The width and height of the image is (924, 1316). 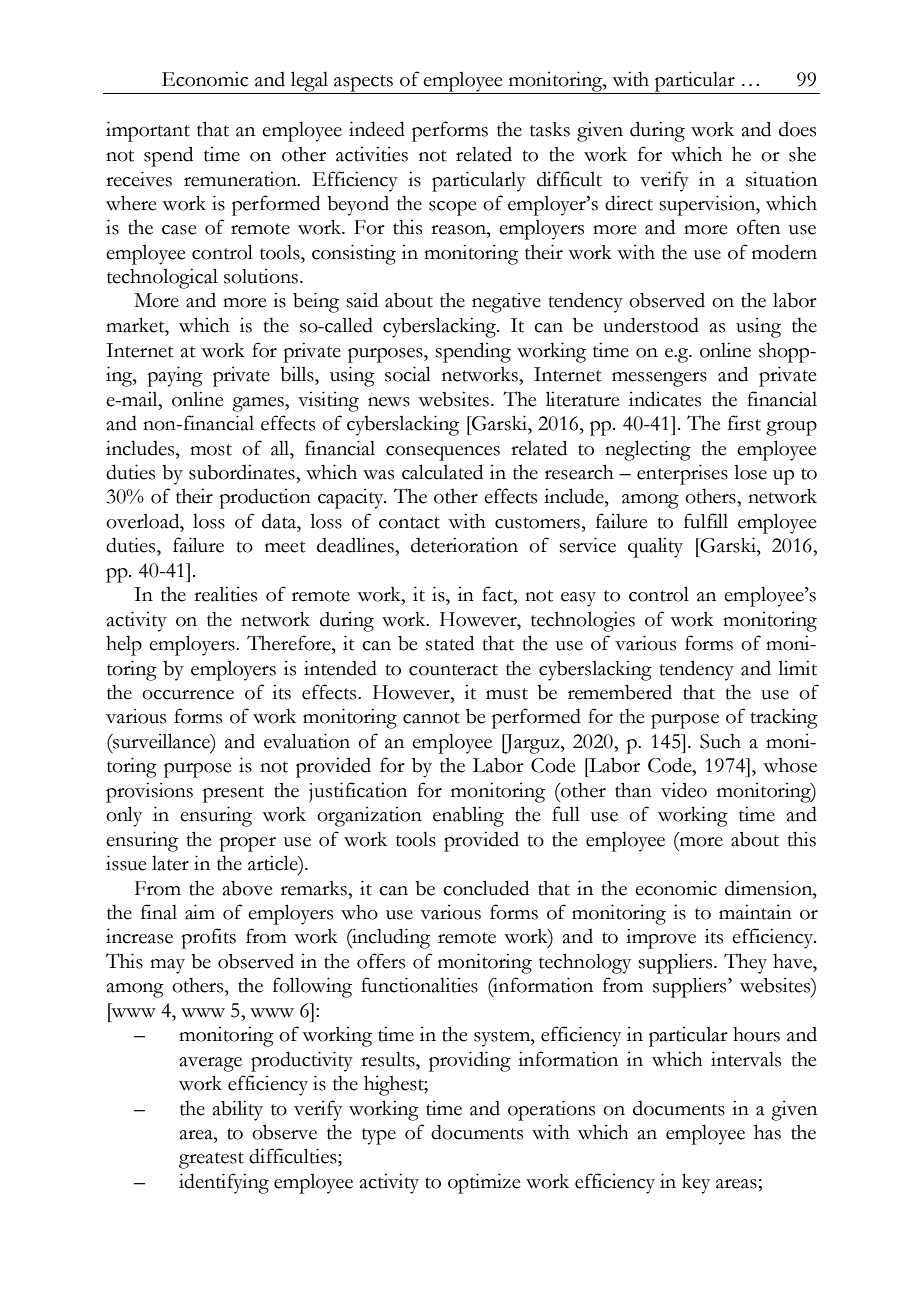 What do you see at coordinates (225, 594) in the image?
I see `realities` at bounding box center [225, 594].
